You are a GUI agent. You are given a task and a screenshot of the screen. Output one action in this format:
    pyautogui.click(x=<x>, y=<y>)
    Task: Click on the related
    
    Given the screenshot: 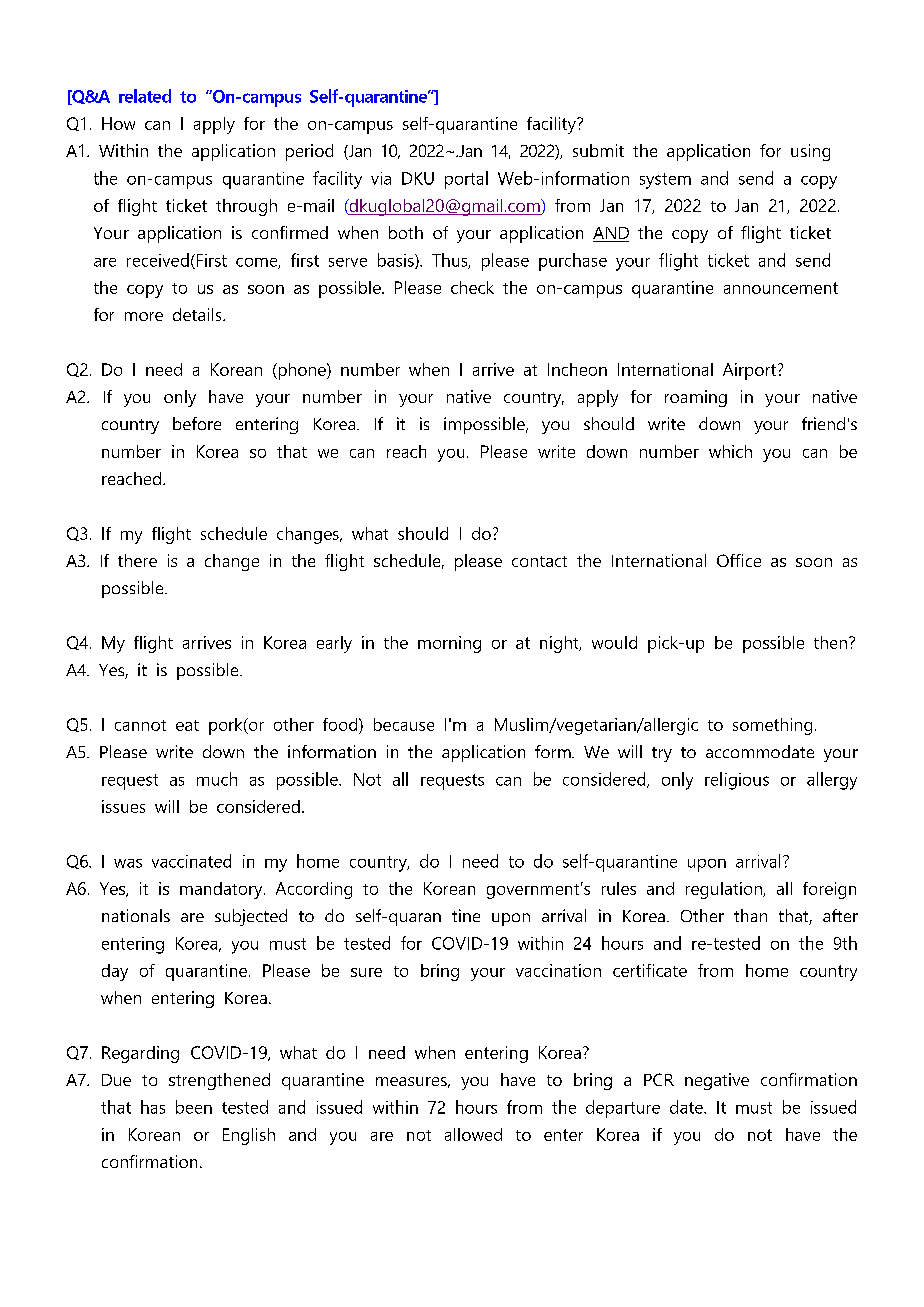 What is the action you would take?
    pyautogui.click(x=145, y=96)
